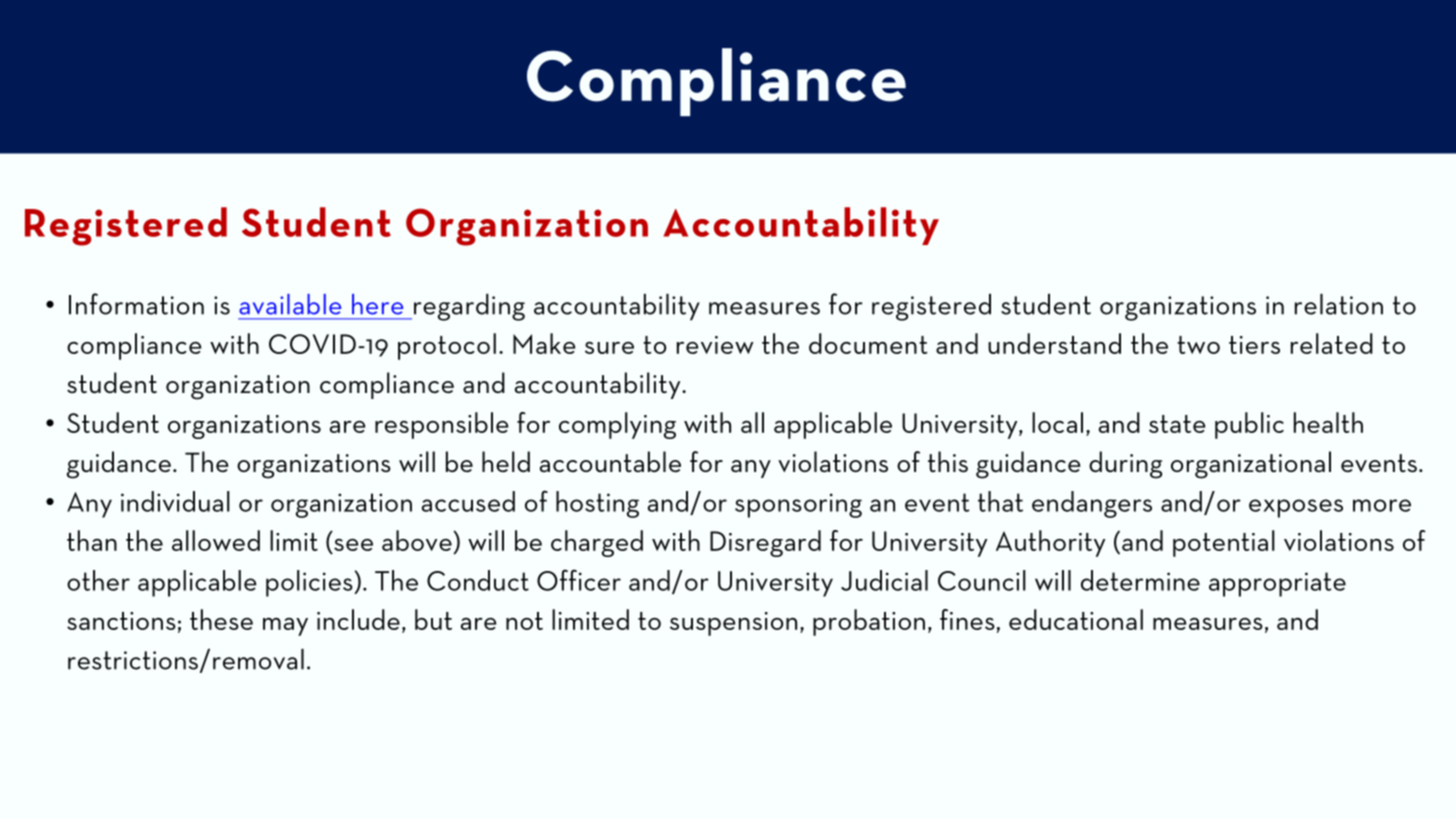 The width and height of the page is (1456, 819). What do you see at coordinates (1339, 304) in the page?
I see `relation` at bounding box center [1339, 304].
